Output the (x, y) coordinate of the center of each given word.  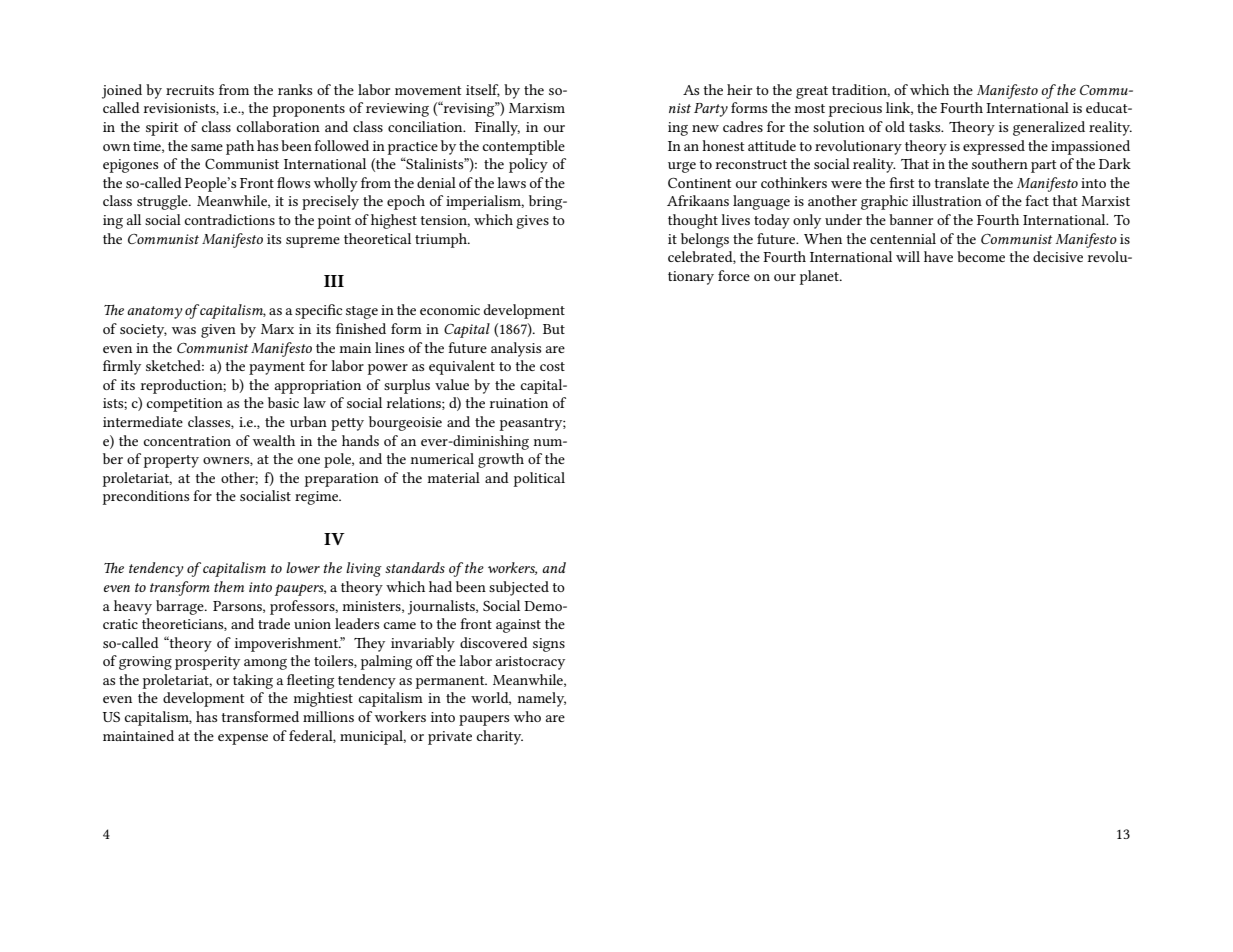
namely (542, 699)
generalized (1049, 128)
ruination (519, 403)
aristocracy (530, 663)
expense (243, 739)
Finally (497, 128)
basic (283, 402)
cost (552, 366)
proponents (309, 110)
